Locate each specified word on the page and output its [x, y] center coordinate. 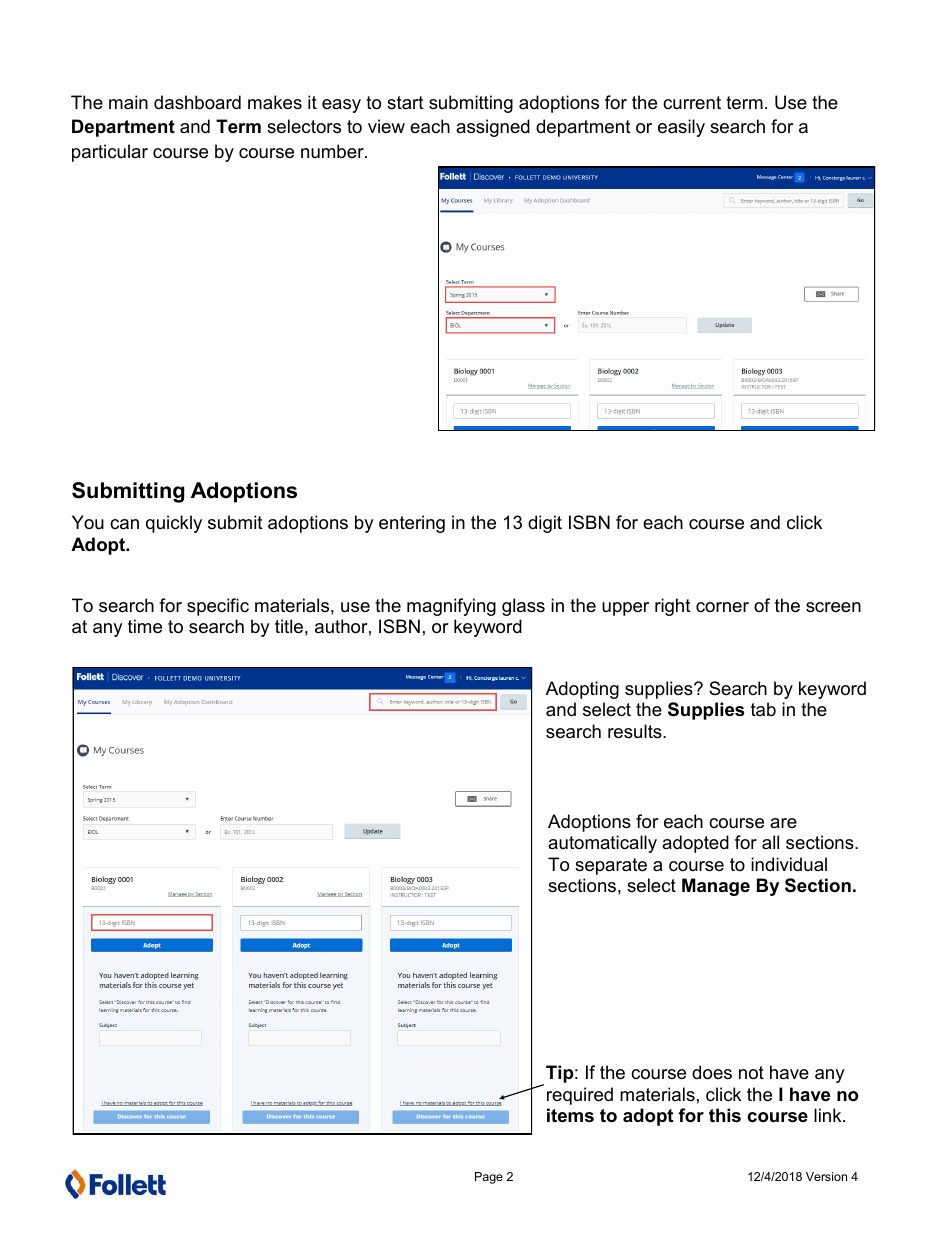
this [725, 1115]
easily [681, 128]
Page [489, 1178]
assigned [493, 128]
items [570, 1115]
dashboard [197, 102]
